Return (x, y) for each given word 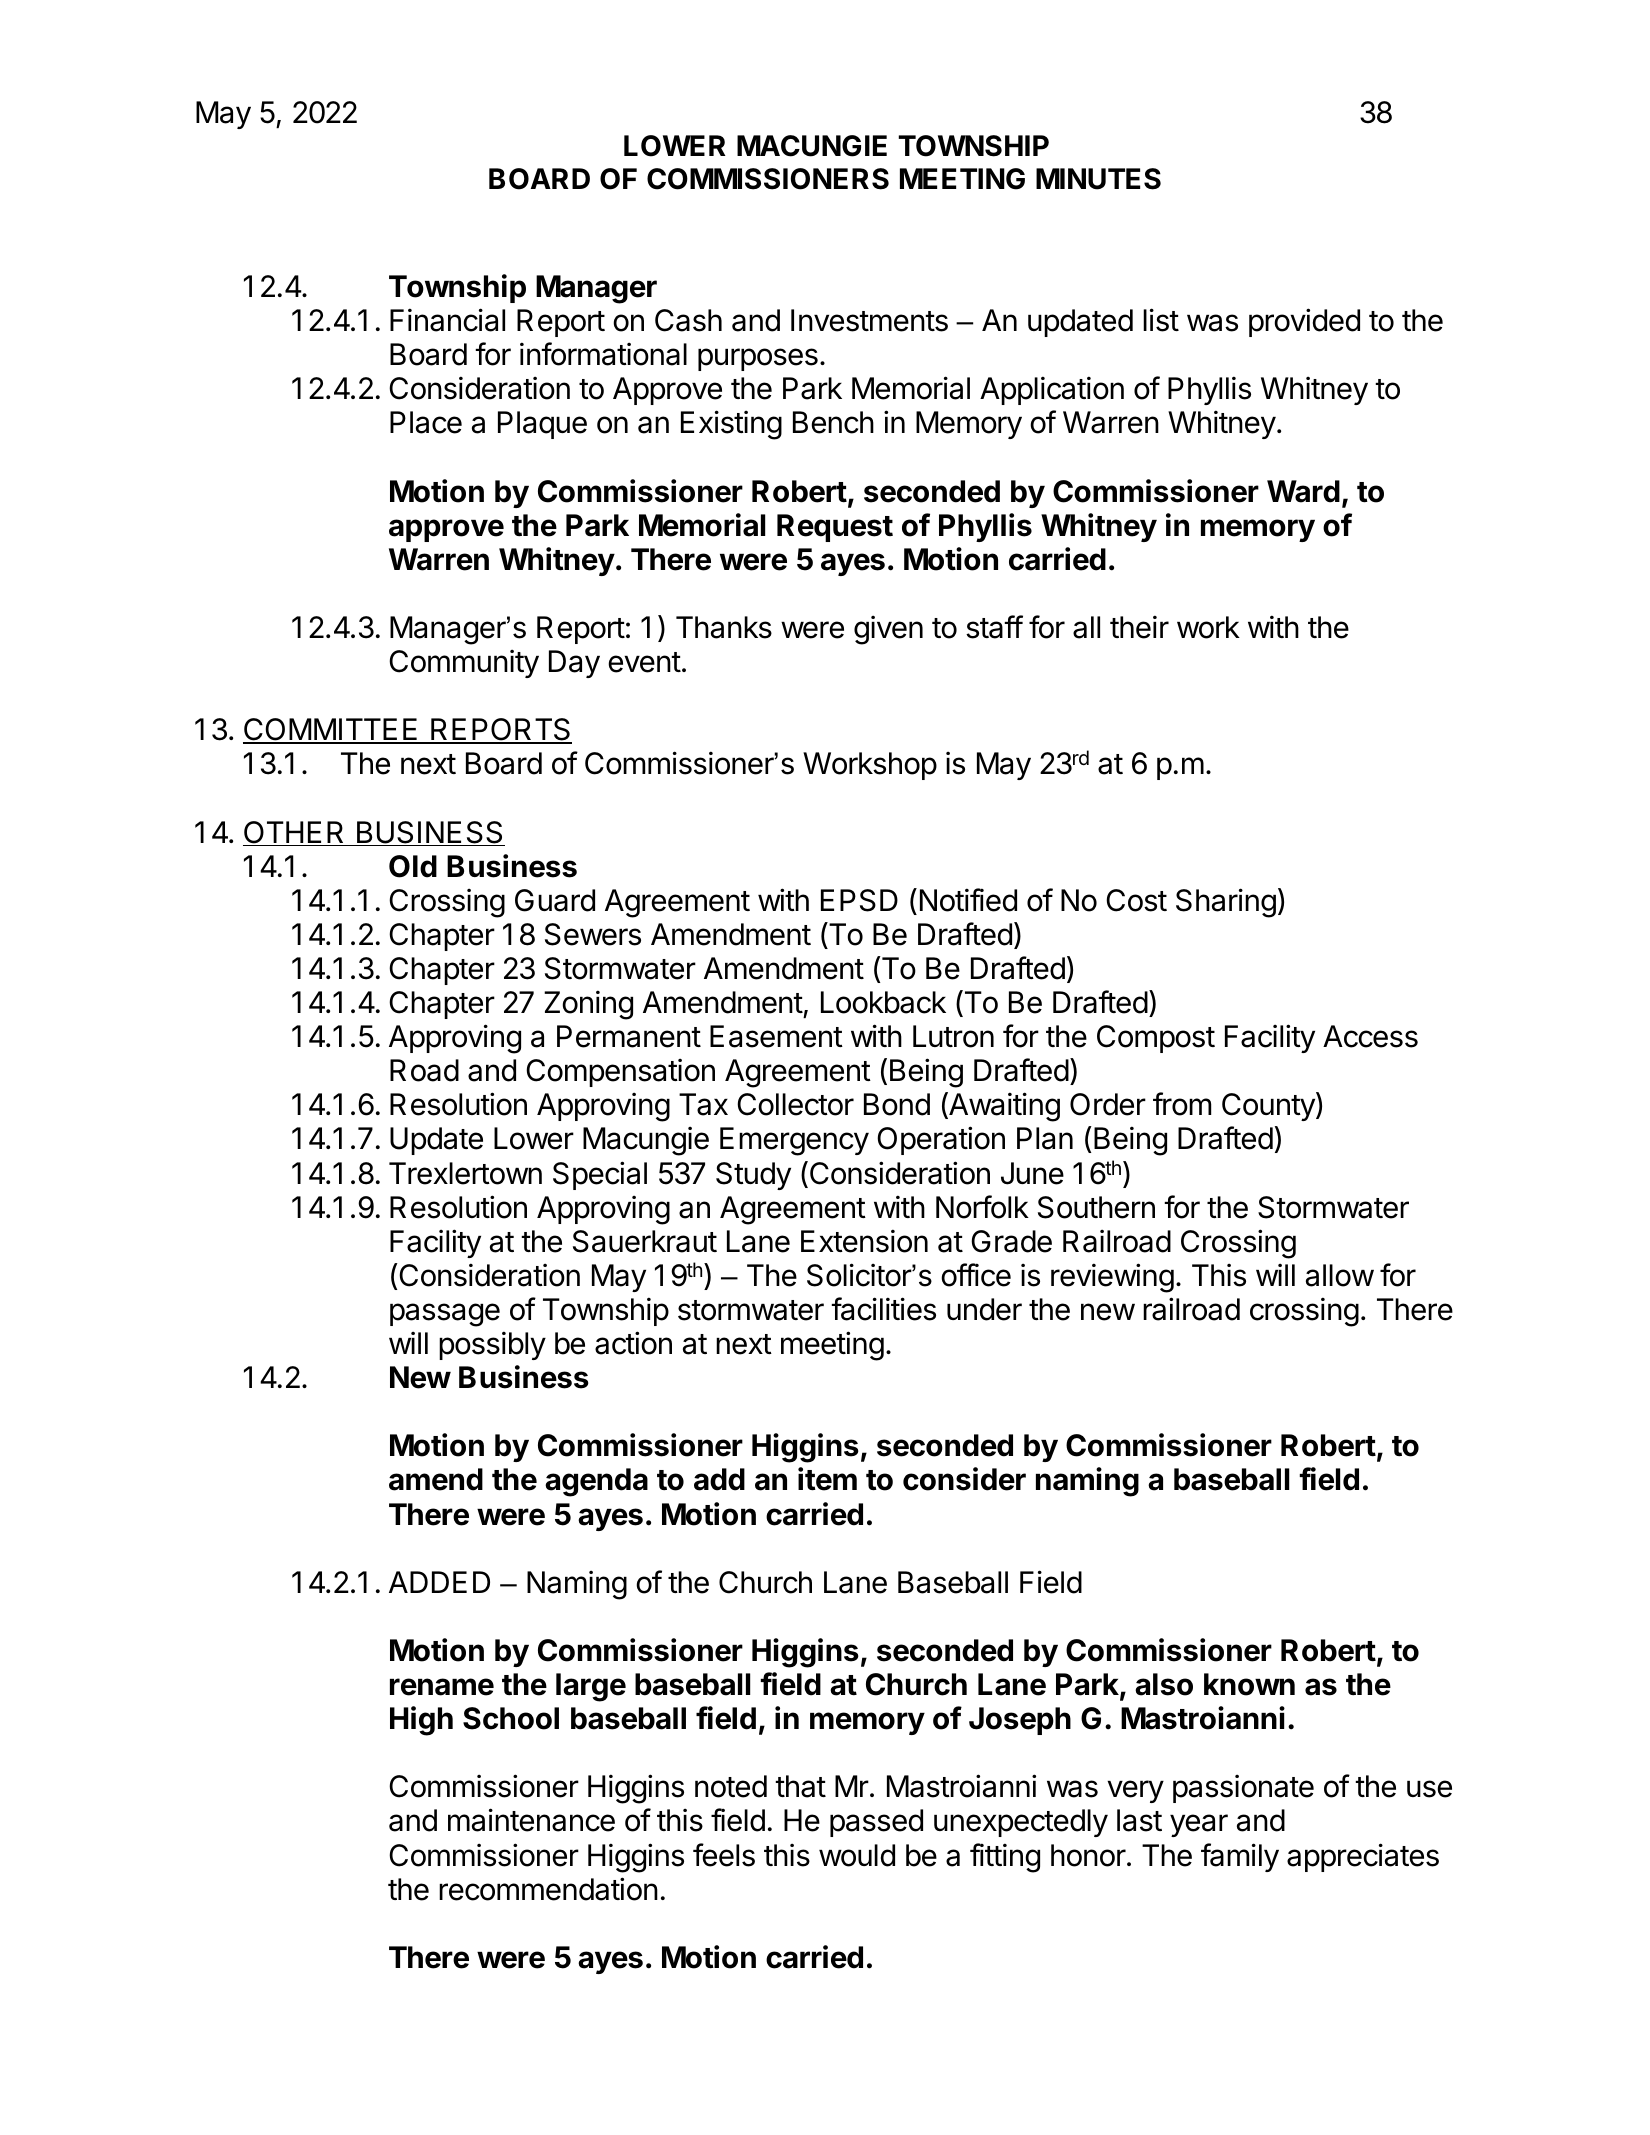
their (1139, 627)
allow (1340, 1275)
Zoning (588, 1005)
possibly (492, 1345)
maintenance (531, 1820)
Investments (869, 320)
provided (1304, 322)
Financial (447, 320)
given (888, 630)
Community (464, 663)
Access (1370, 1036)
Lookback (883, 1002)
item (827, 1479)
